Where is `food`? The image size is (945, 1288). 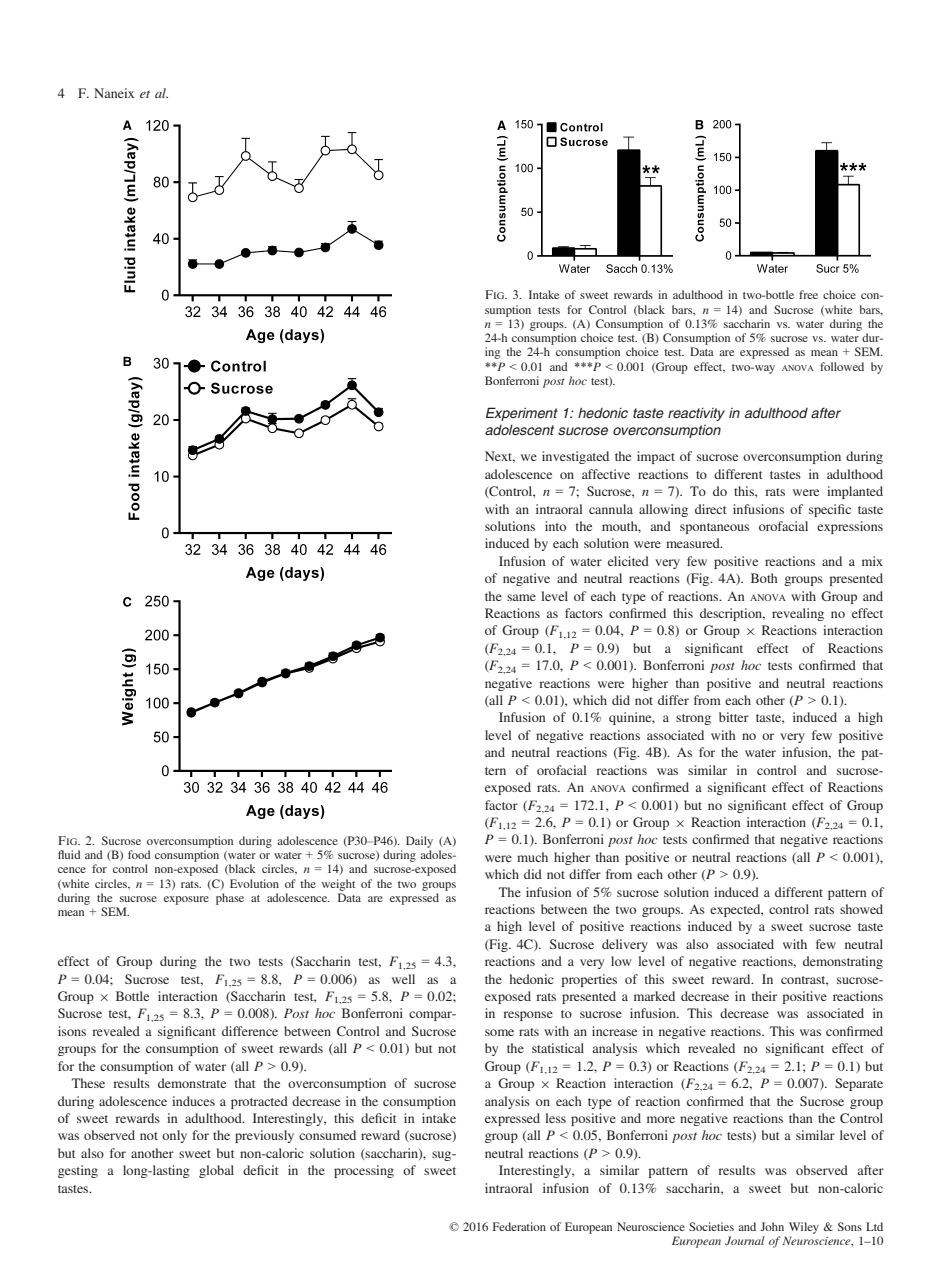 food is located at coordinates (139, 854).
